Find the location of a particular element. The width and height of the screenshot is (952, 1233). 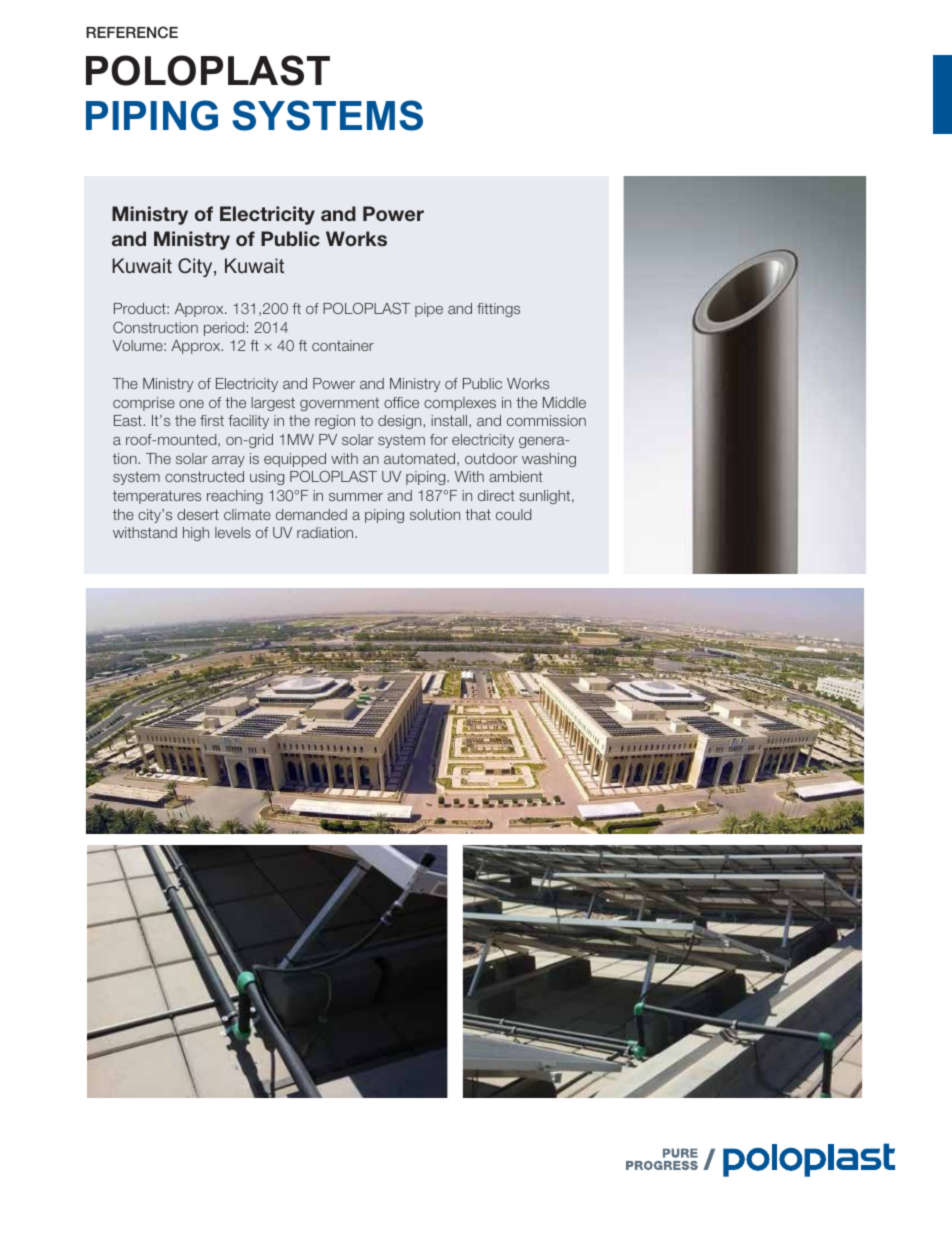

one is located at coordinates (191, 404).
